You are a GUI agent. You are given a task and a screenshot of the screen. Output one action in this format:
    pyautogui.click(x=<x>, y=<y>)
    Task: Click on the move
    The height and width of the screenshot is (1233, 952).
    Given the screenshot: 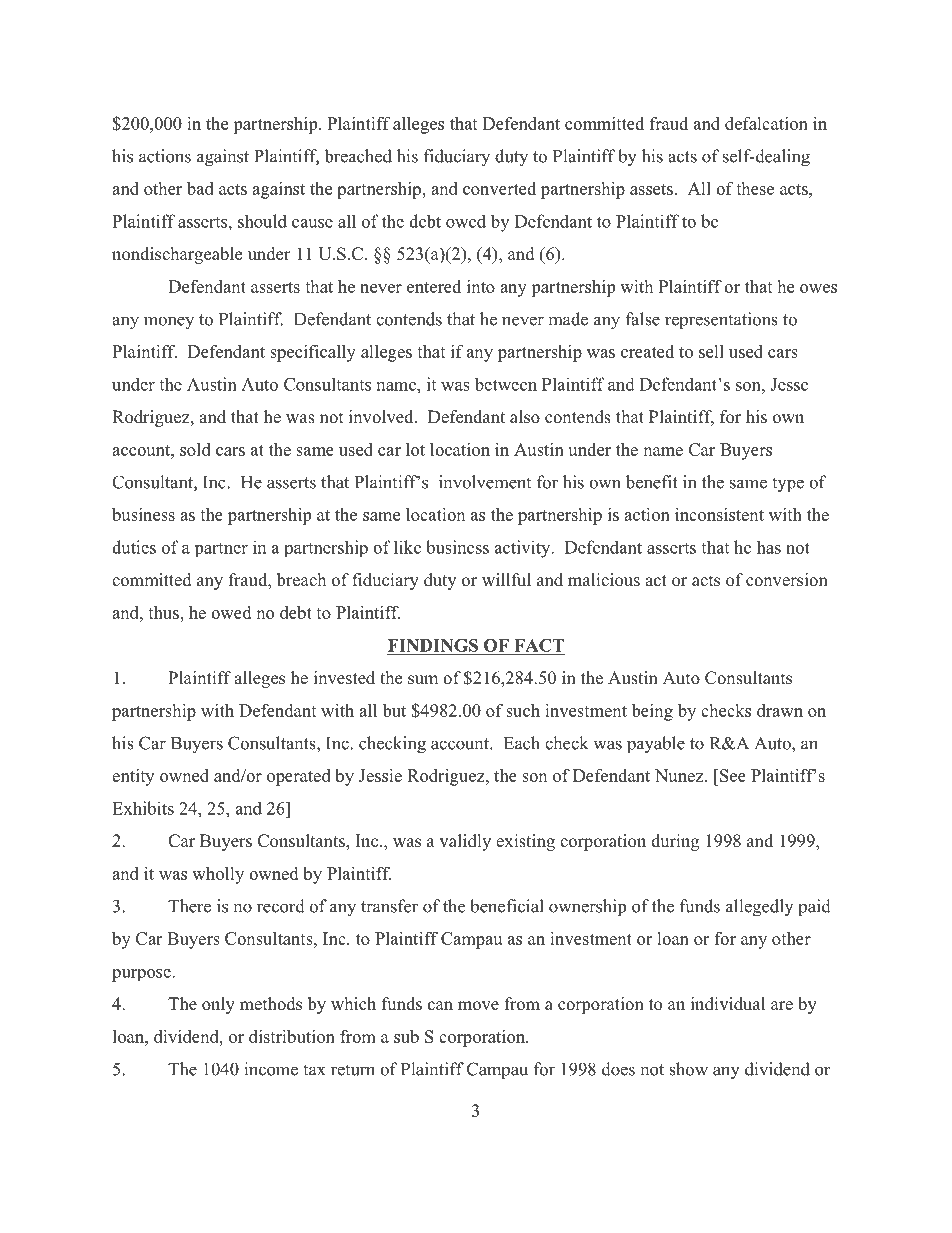 What is the action you would take?
    pyautogui.click(x=478, y=1005)
